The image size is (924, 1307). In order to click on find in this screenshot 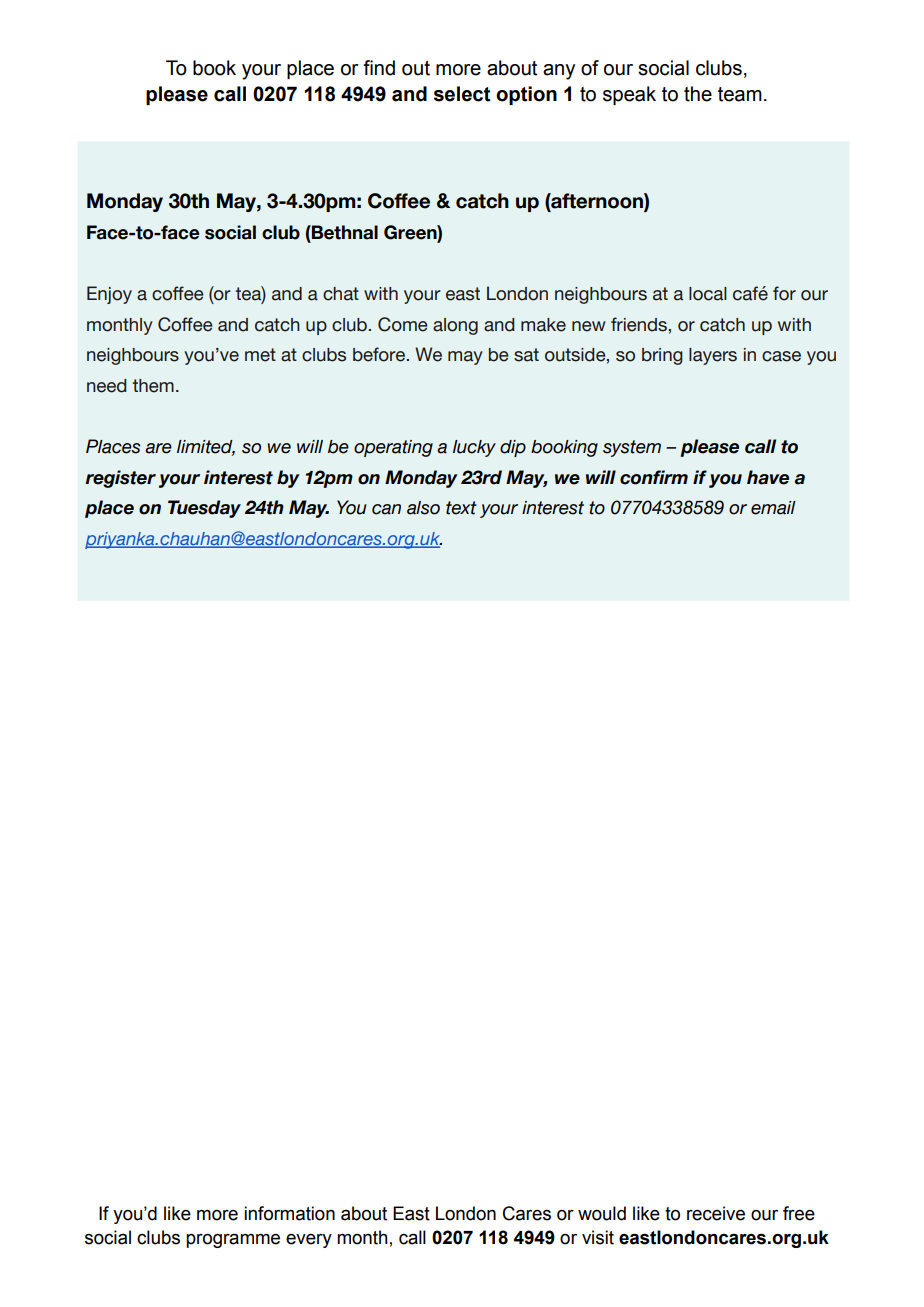, I will do `click(379, 68)`.
